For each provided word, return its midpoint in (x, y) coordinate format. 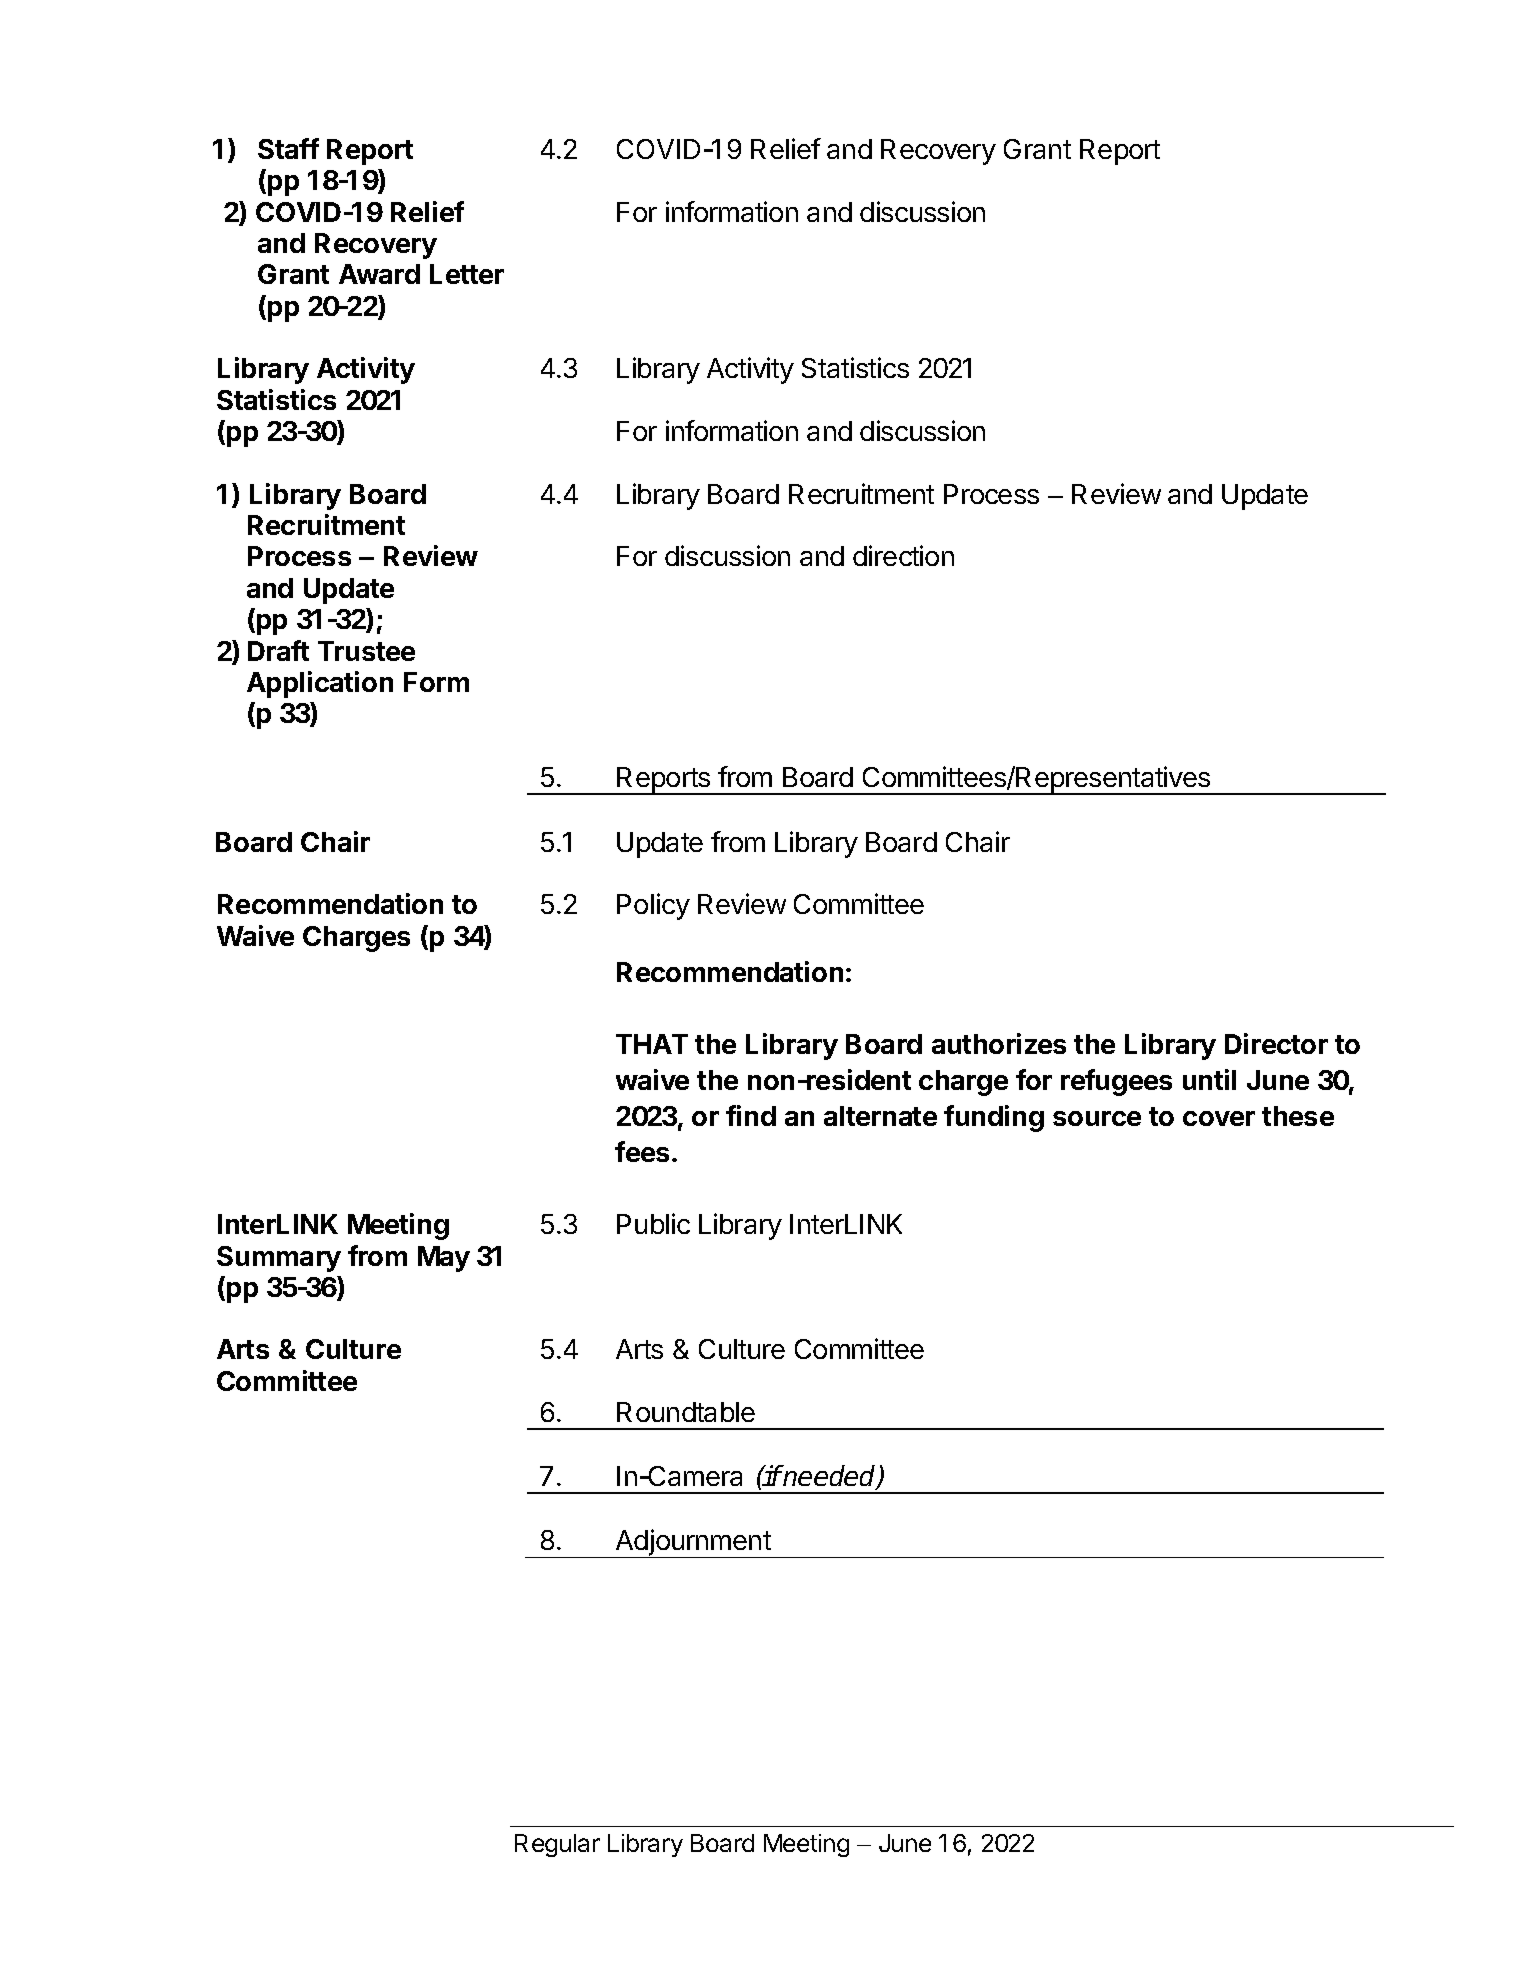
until (1209, 1079)
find (751, 1115)
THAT (652, 1044)
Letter (467, 274)
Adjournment (693, 1543)
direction (903, 555)
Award (379, 274)
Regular (557, 1845)
